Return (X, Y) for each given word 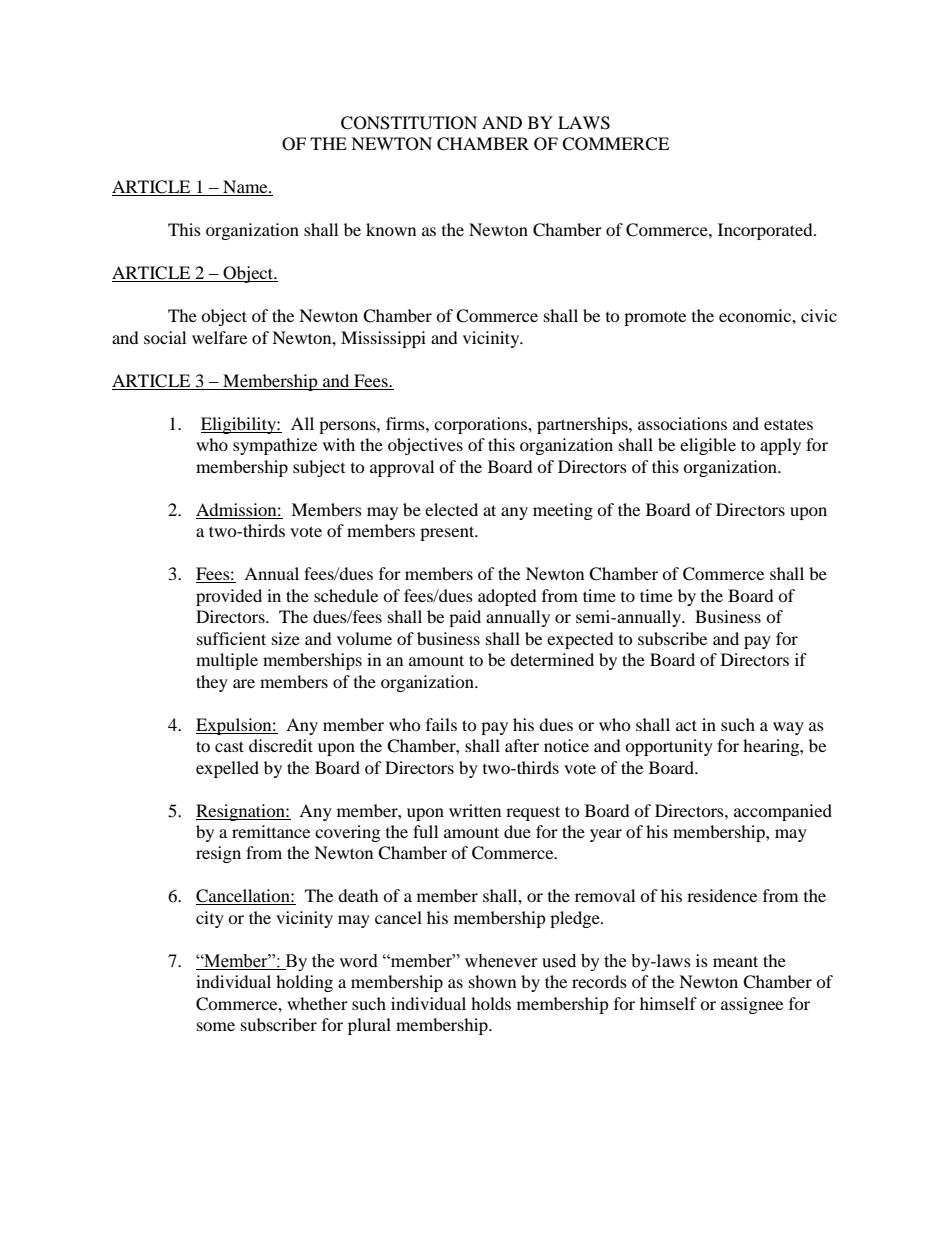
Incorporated (766, 231)
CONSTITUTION (409, 123)
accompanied (783, 812)
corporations (481, 425)
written (475, 810)
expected (580, 640)
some (216, 1026)
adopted (507, 597)
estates (788, 424)
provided (229, 597)
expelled (227, 769)
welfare (219, 337)
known (391, 229)
